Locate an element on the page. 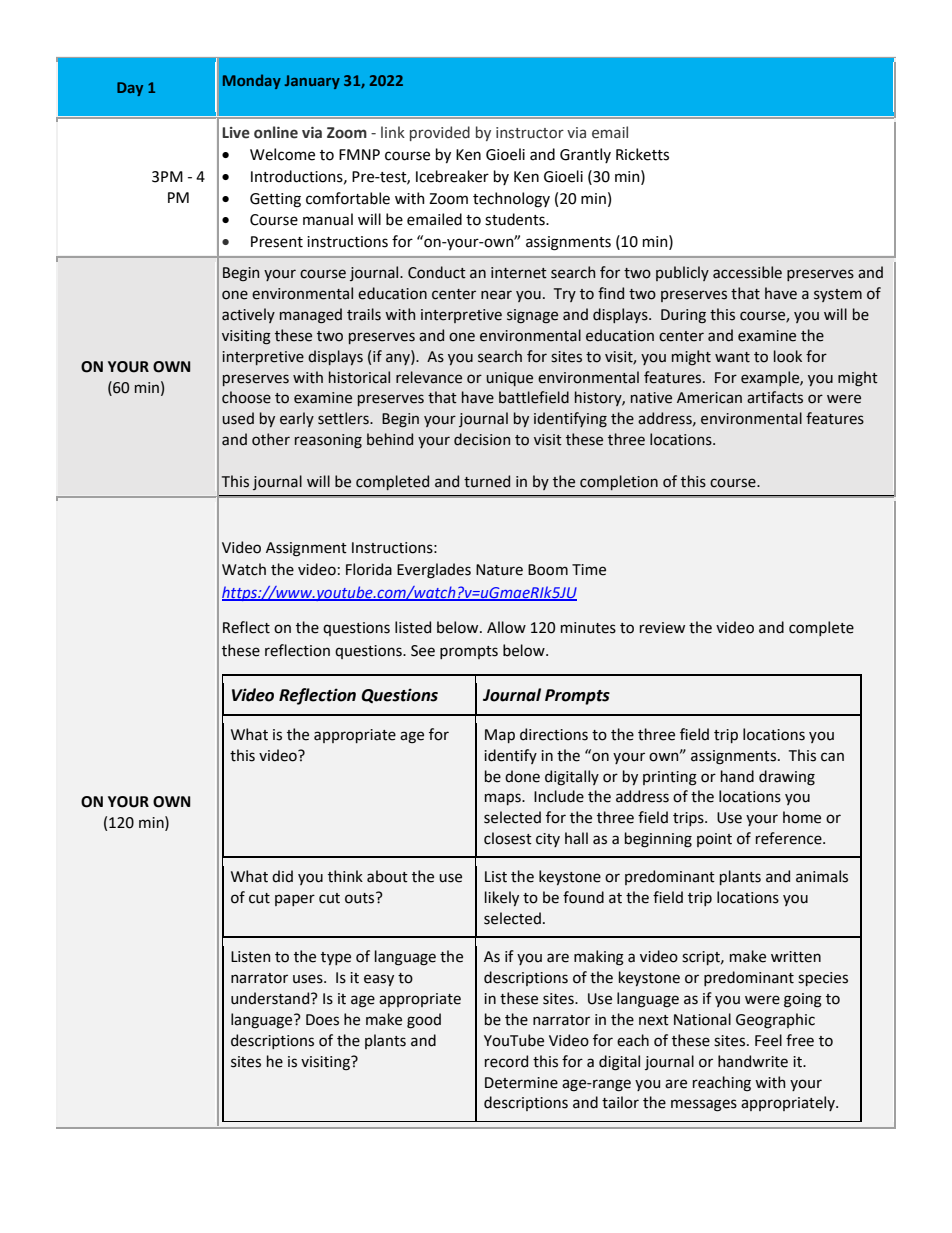  Feel is located at coordinates (768, 1040).
